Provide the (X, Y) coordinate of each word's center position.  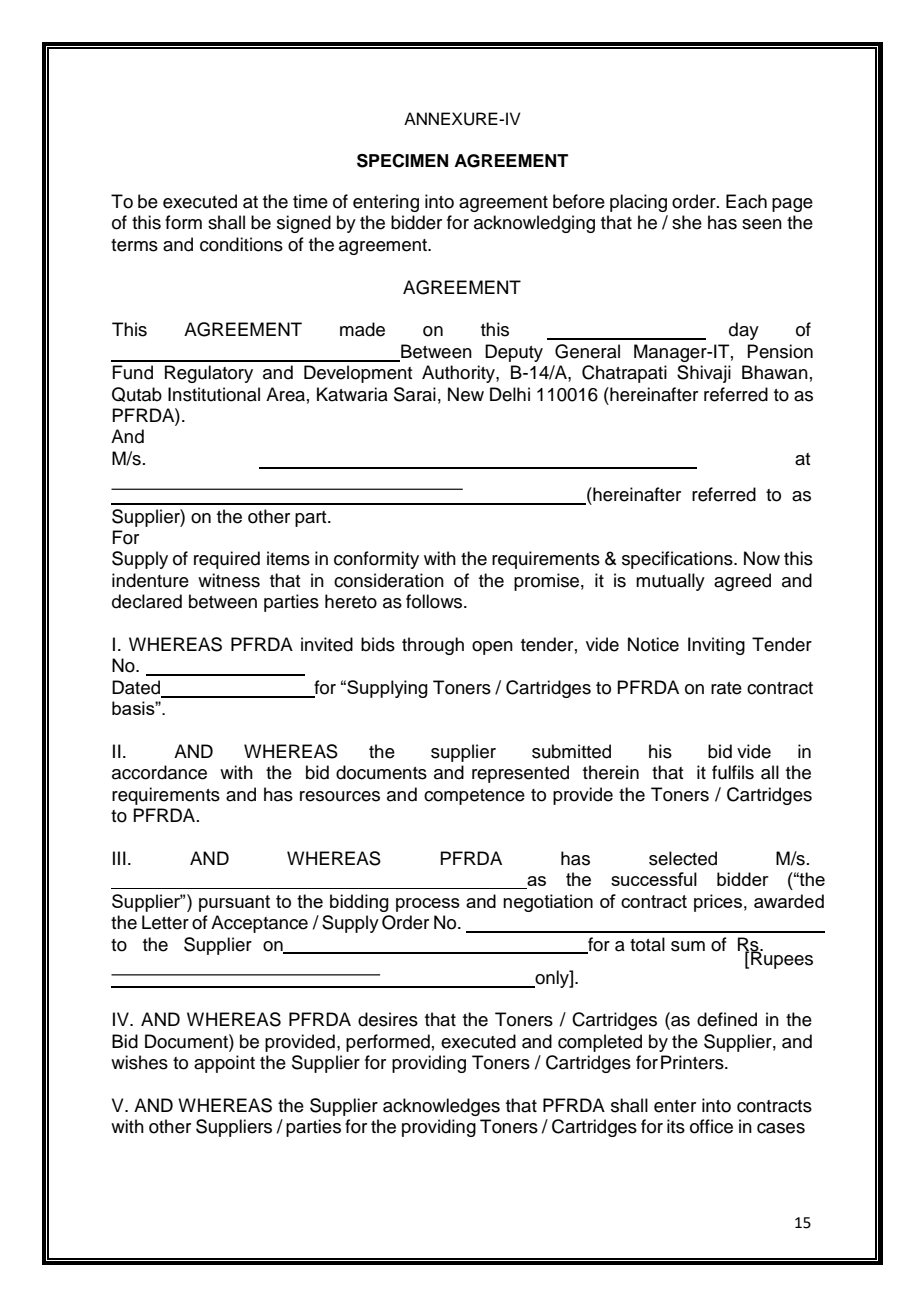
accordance (159, 772)
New (466, 394)
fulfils (733, 772)
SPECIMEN (402, 161)
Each (746, 201)
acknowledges (441, 1107)
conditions (241, 244)
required (227, 560)
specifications (678, 560)
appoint (224, 1064)
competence (474, 797)
